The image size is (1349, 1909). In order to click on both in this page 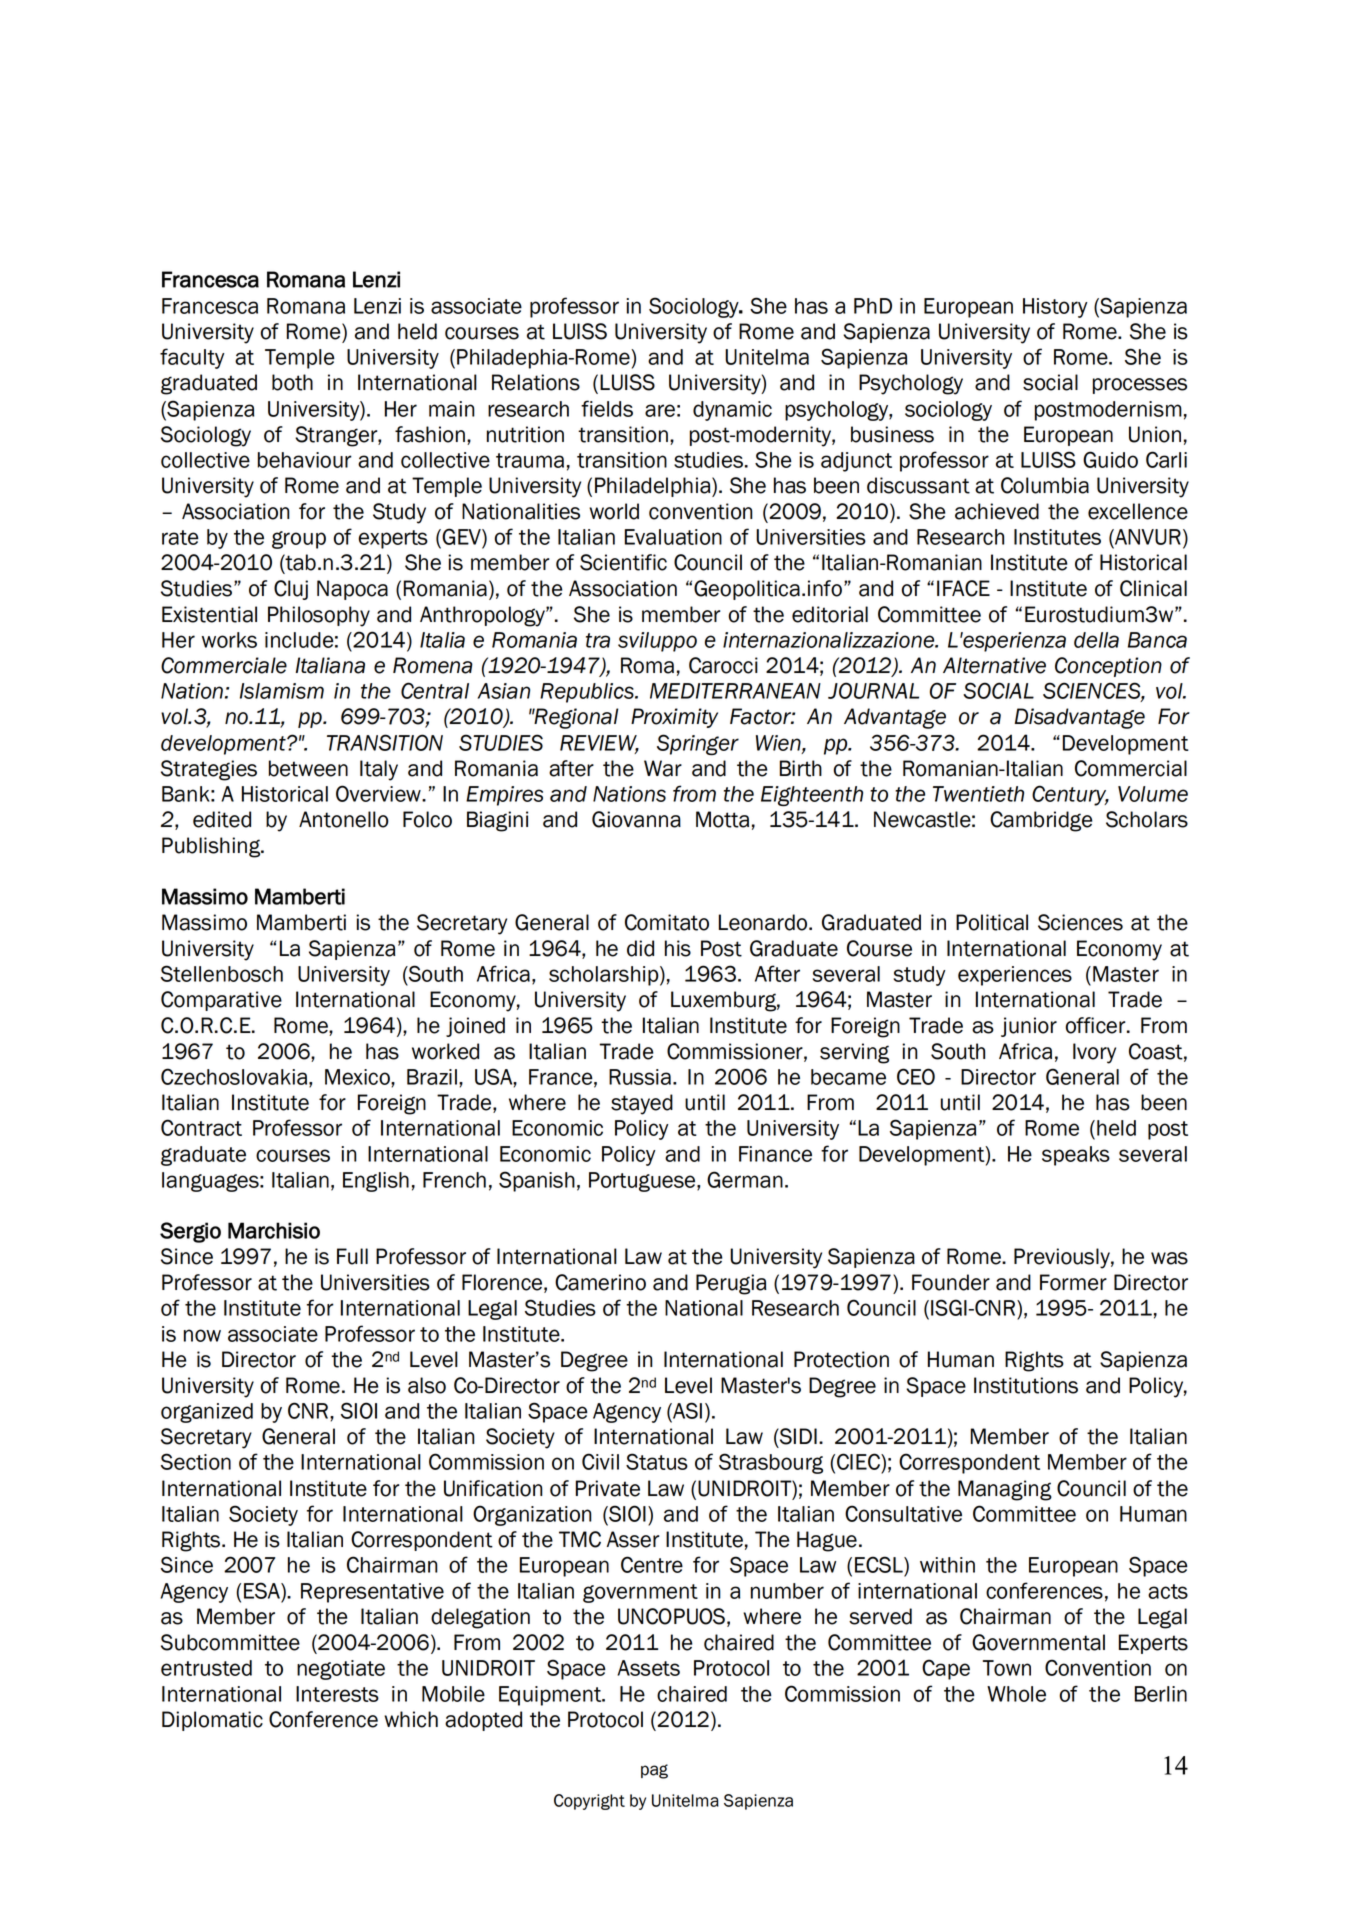, I will do `click(292, 382)`.
